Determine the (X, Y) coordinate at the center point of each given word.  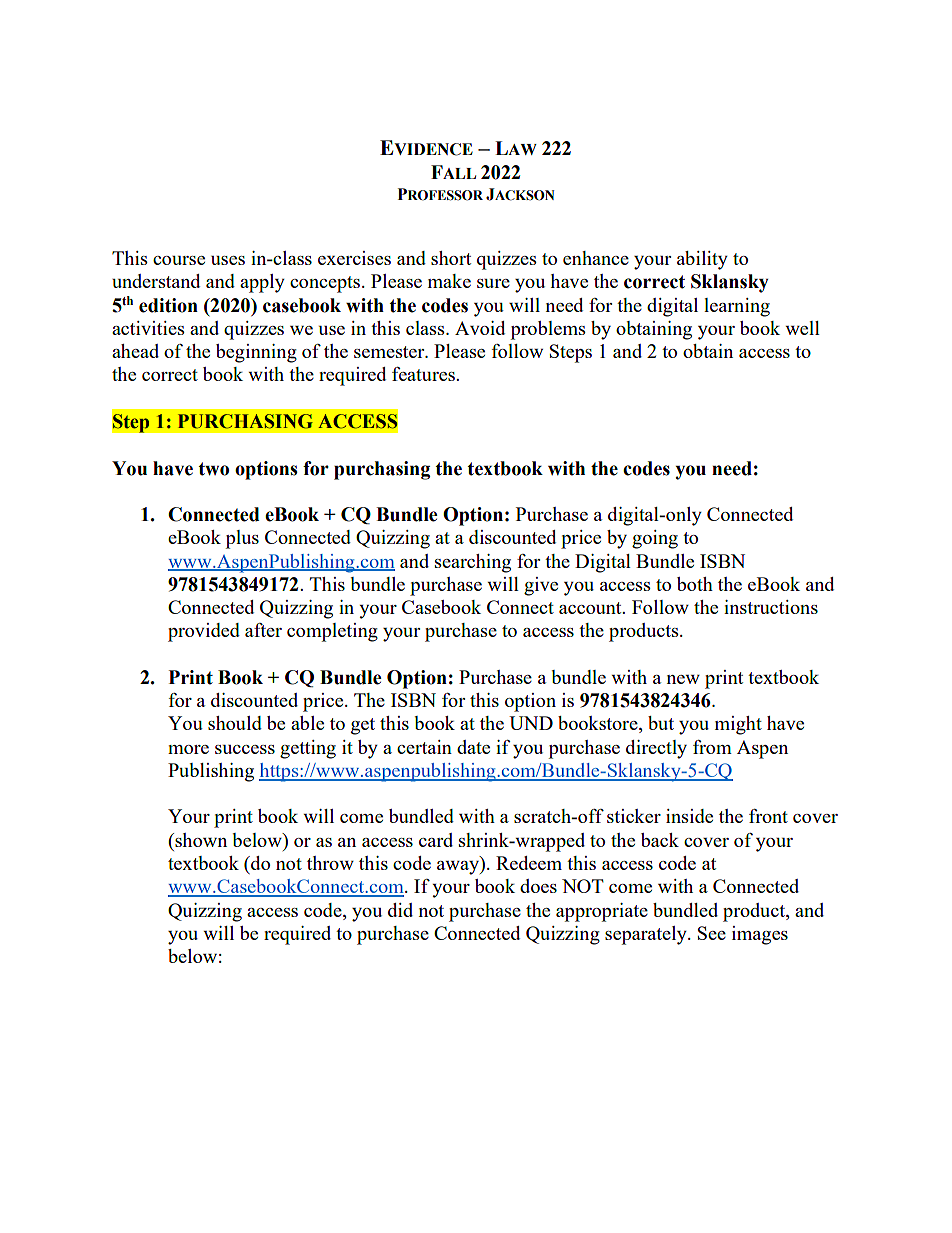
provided (204, 632)
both (695, 584)
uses (228, 260)
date (473, 747)
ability (702, 260)
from (712, 747)
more (188, 749)
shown (200, 840)
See (712, 933)
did (400, 910)
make (449, 281)
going (655, 539)
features (424, 374)
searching (473, 563)
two (213, 469)
